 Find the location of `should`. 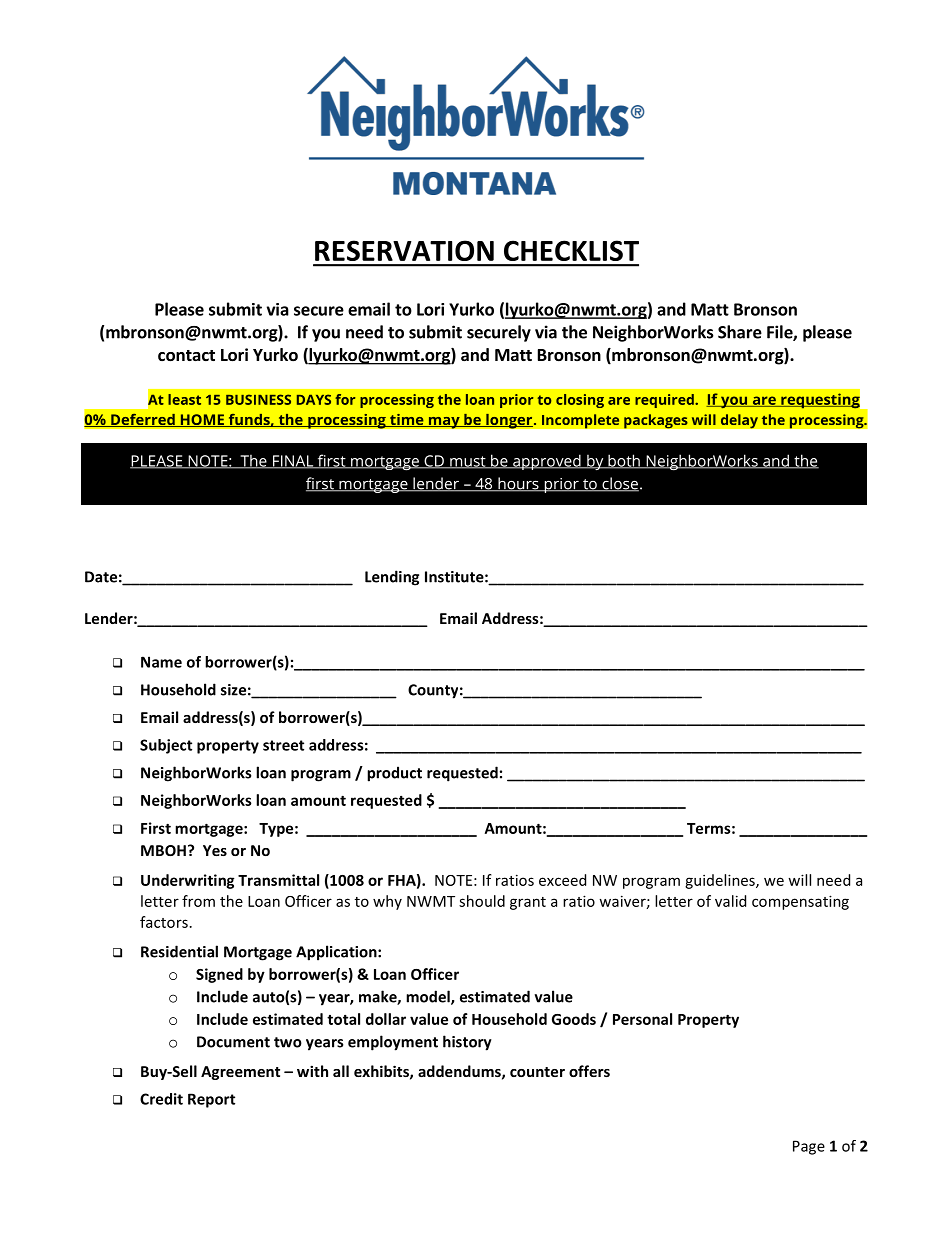

should is located at coordinates (482, 901).
